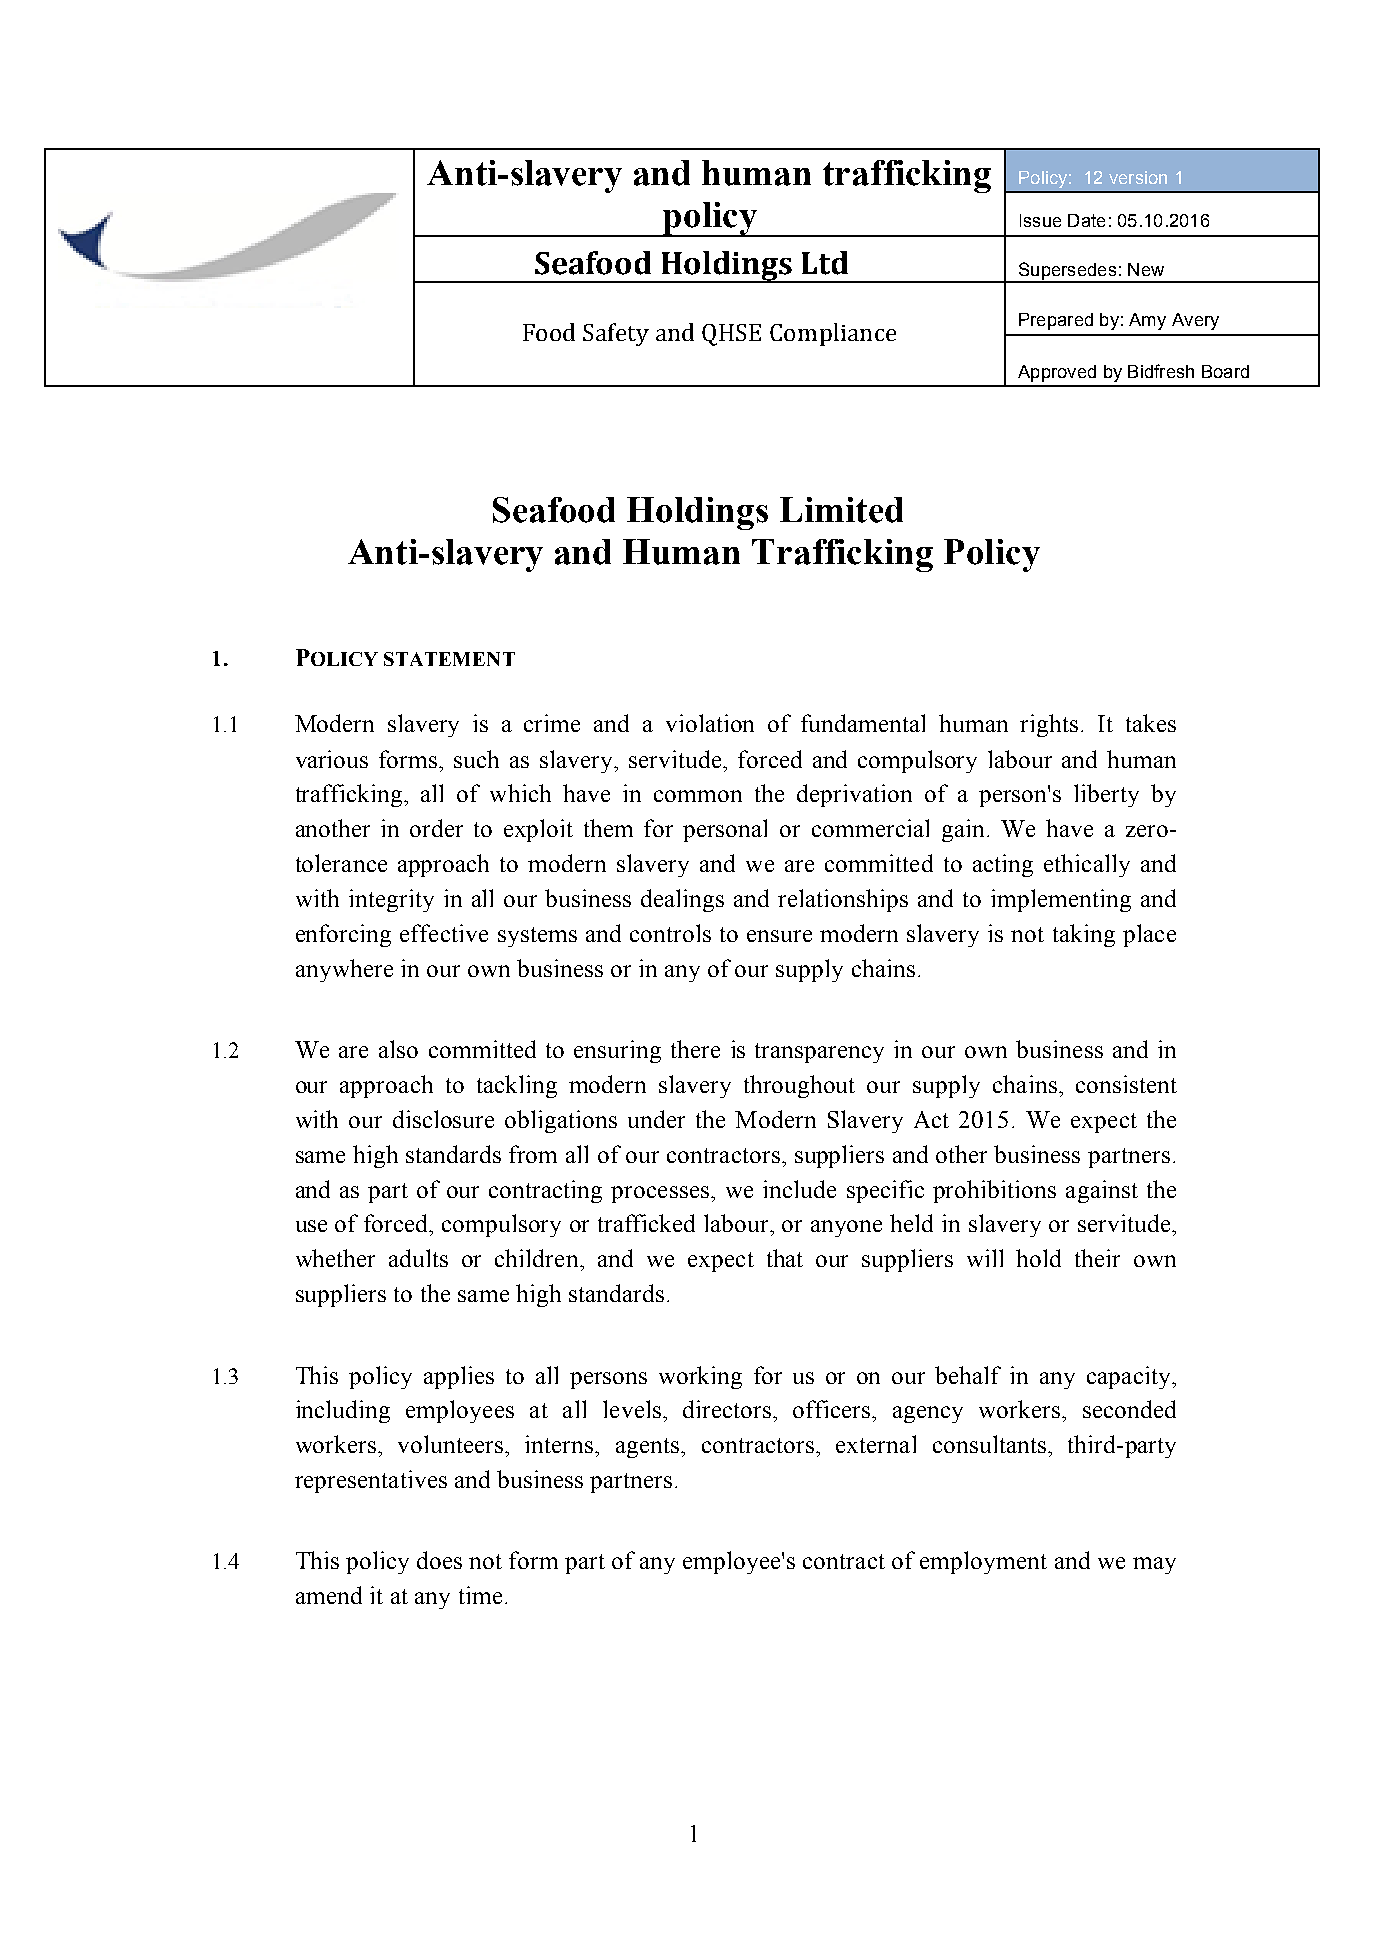  What do you see at coordinates (825, 263) in the screenshot?
I see `Ltd` at bounding box center [825, 263].
